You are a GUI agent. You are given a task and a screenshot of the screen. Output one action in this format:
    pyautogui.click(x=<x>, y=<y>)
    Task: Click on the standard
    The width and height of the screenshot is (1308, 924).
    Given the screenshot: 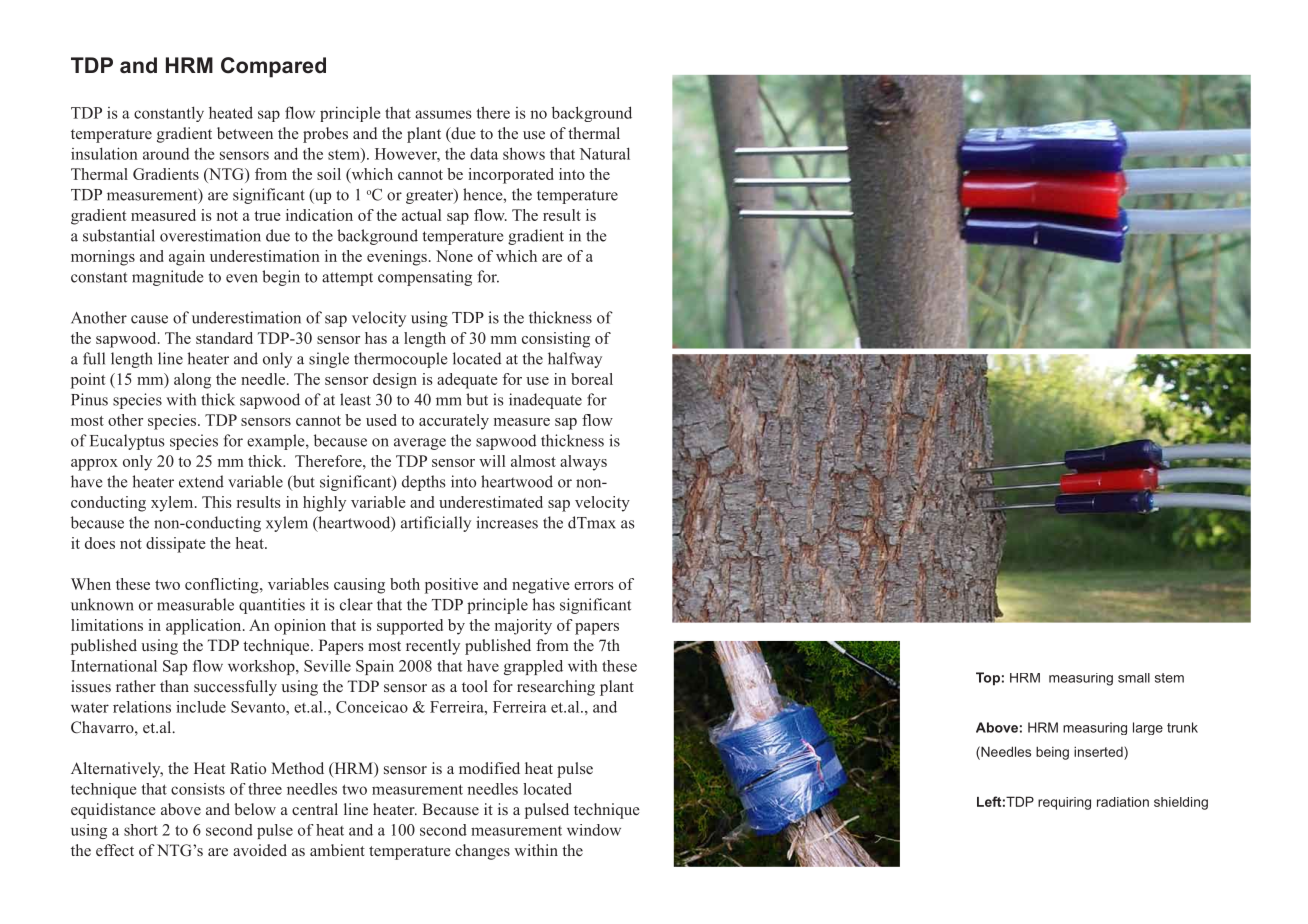 What is the action you would take?
    pyautogui.click(x=224, y=338)
